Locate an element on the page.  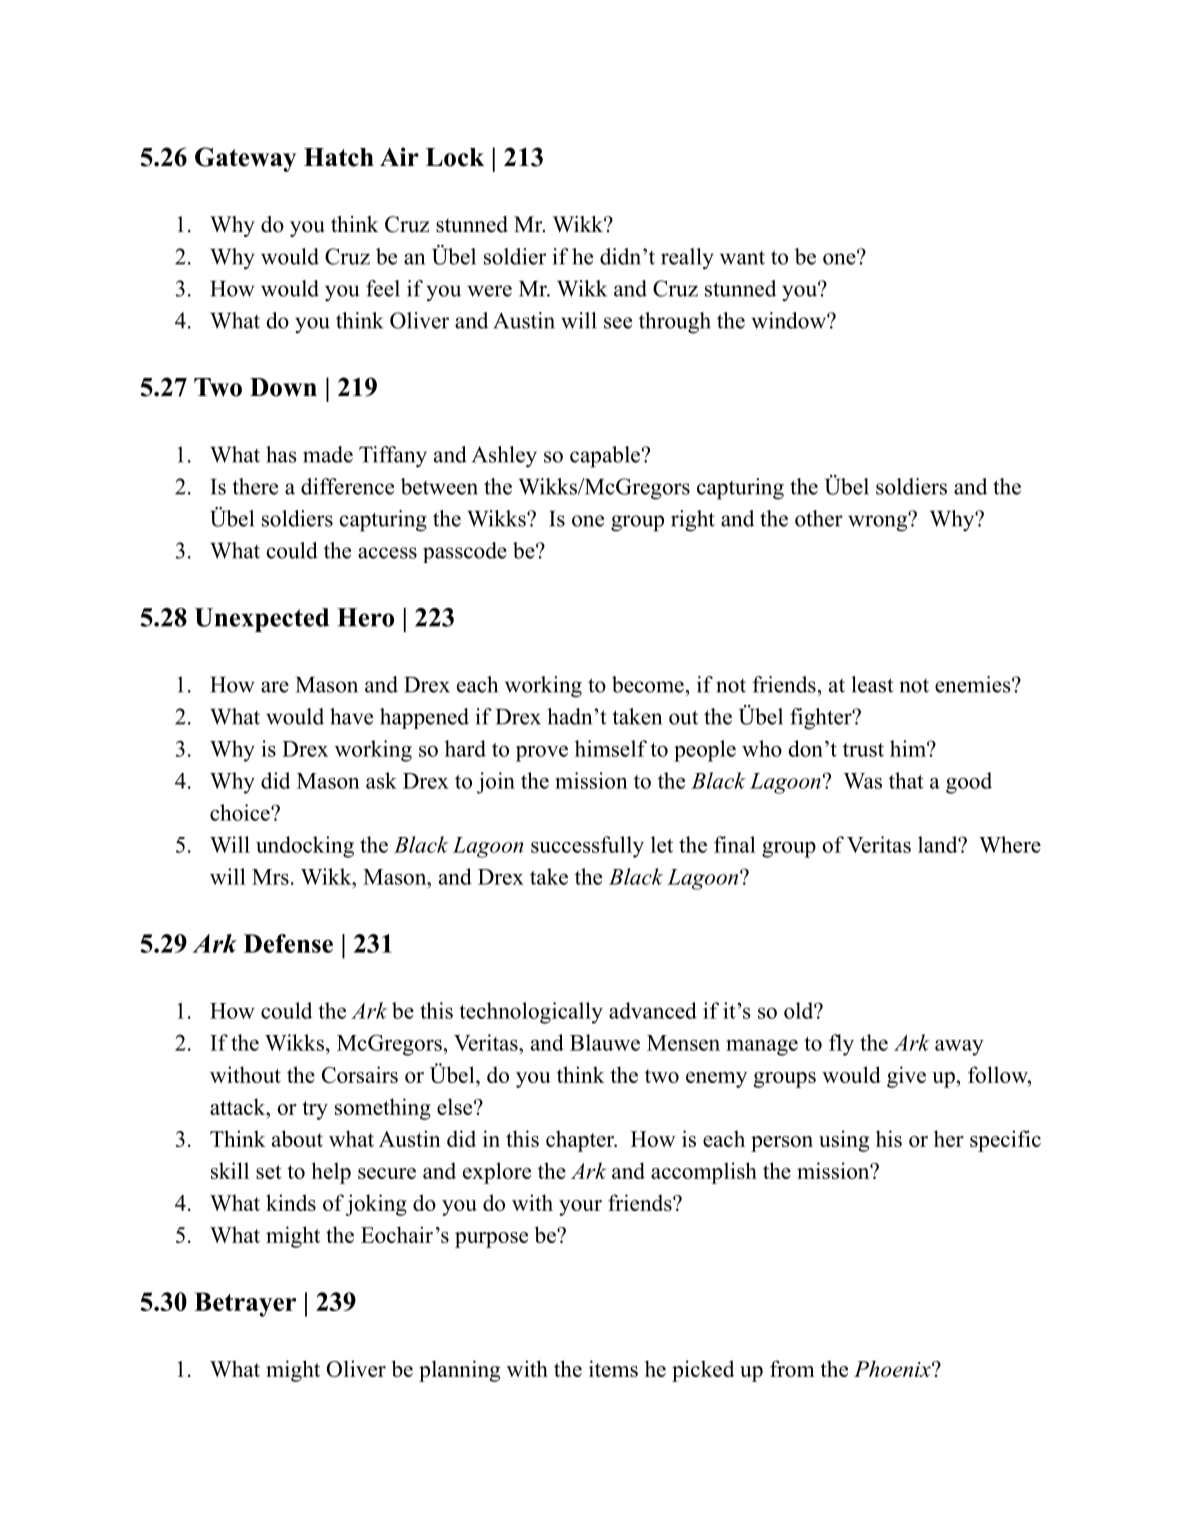
ask is located at coordinates (381, 780).
